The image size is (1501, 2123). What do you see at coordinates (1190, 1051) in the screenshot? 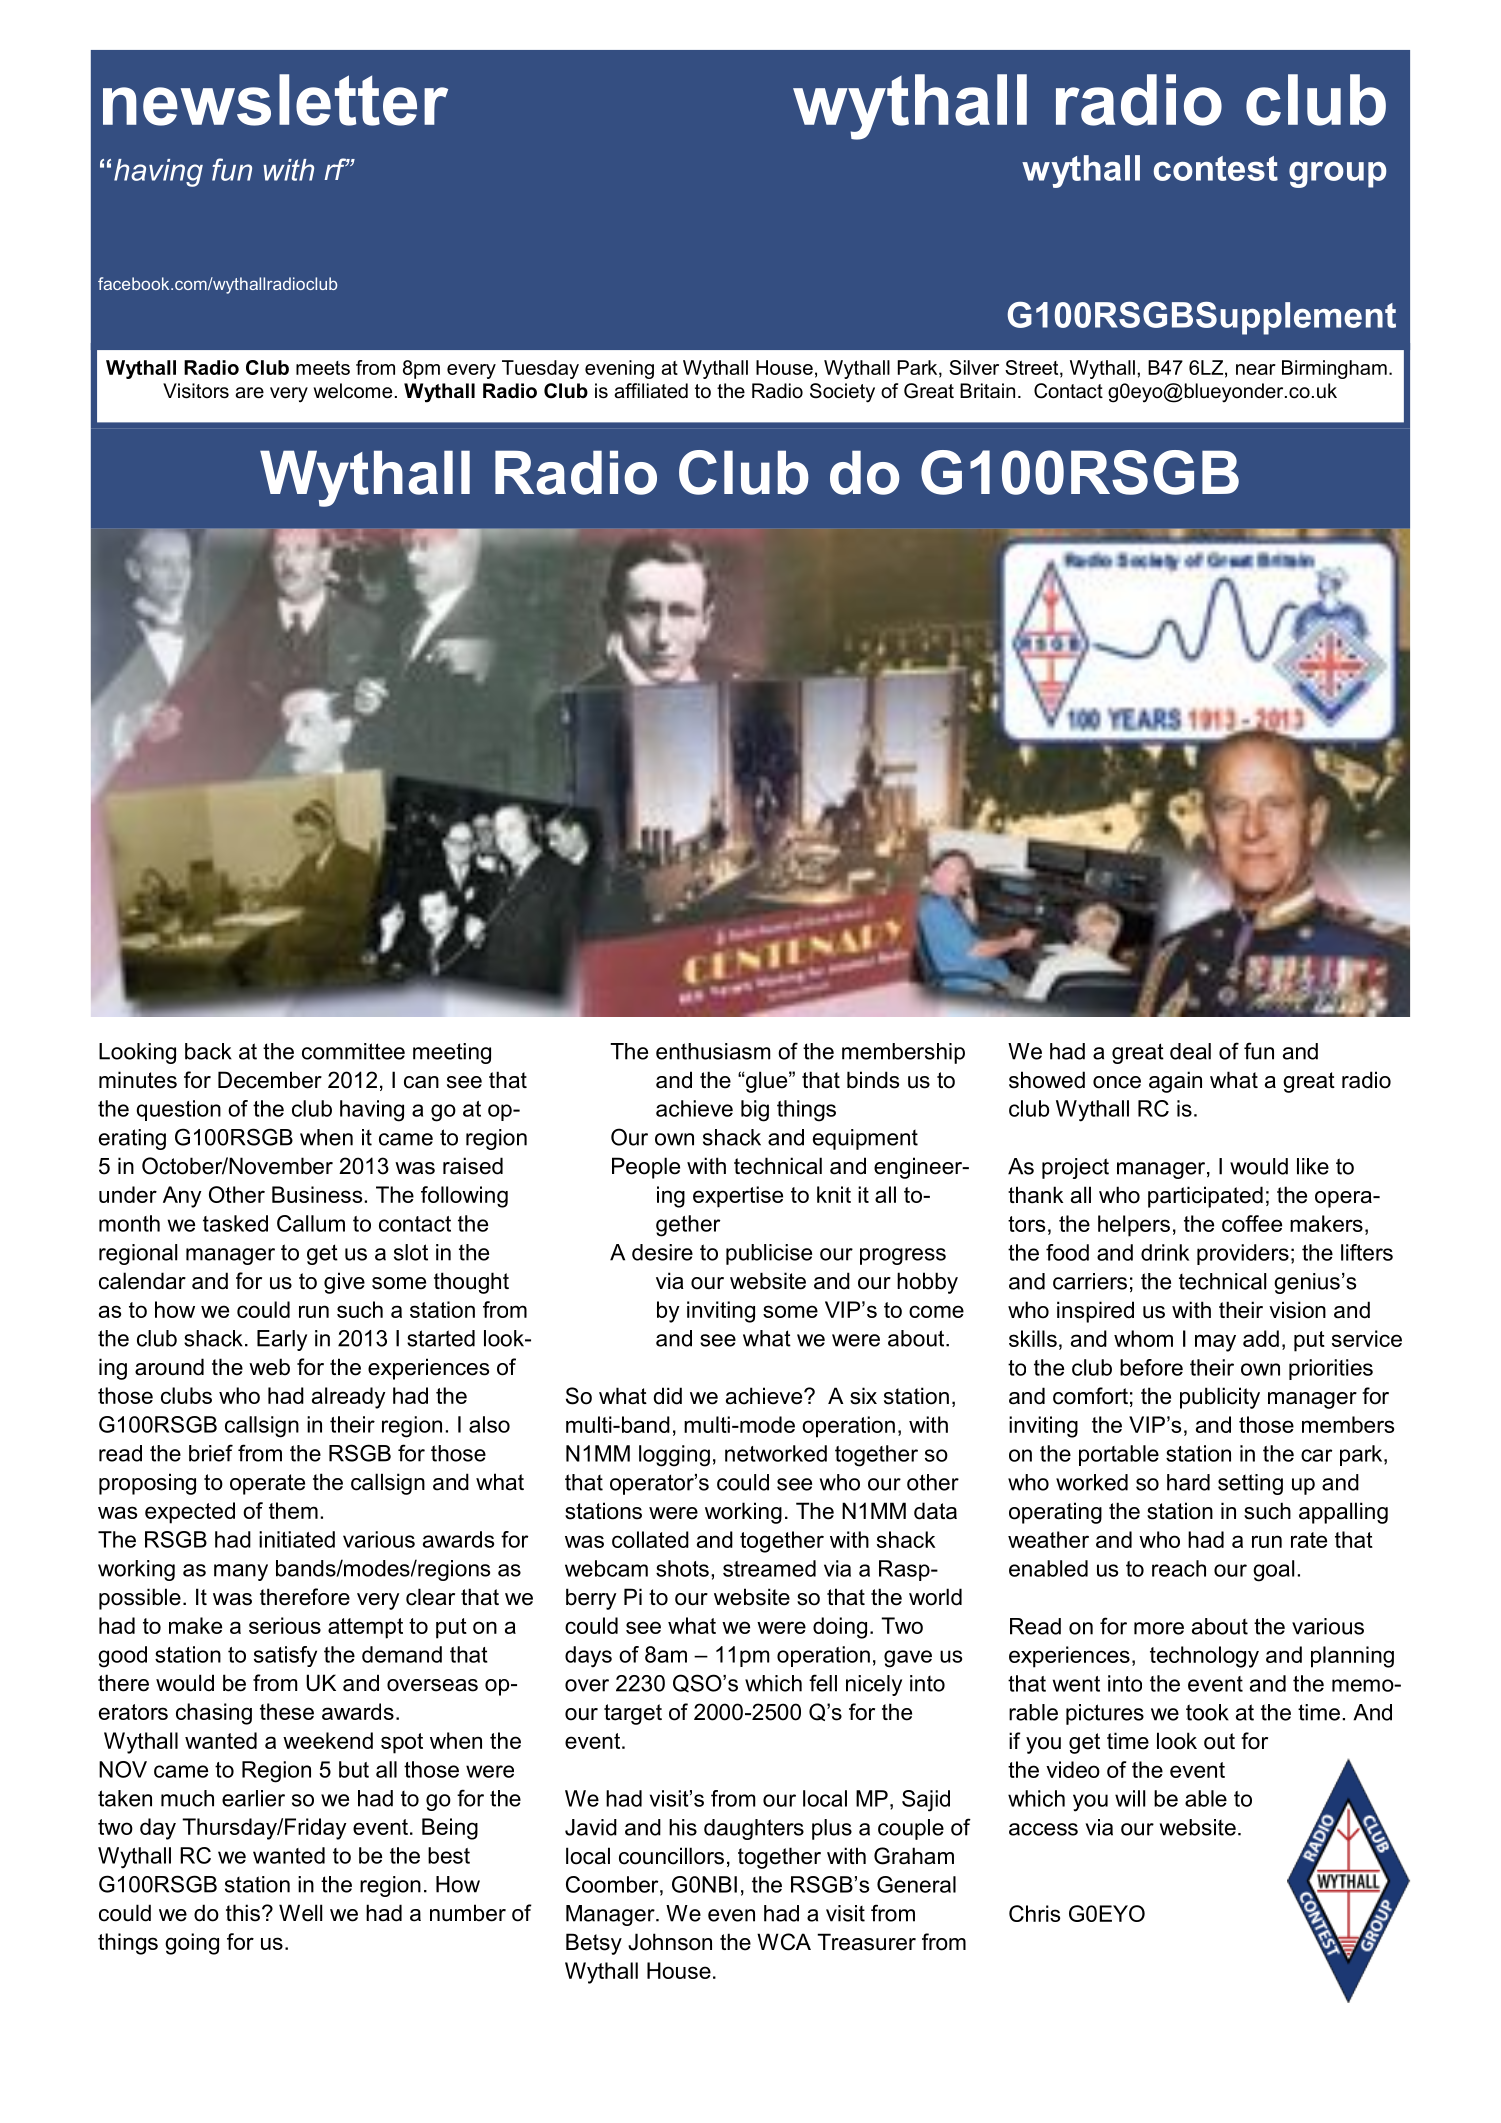
I see `deal` at bounding box center [1190, 1051].
